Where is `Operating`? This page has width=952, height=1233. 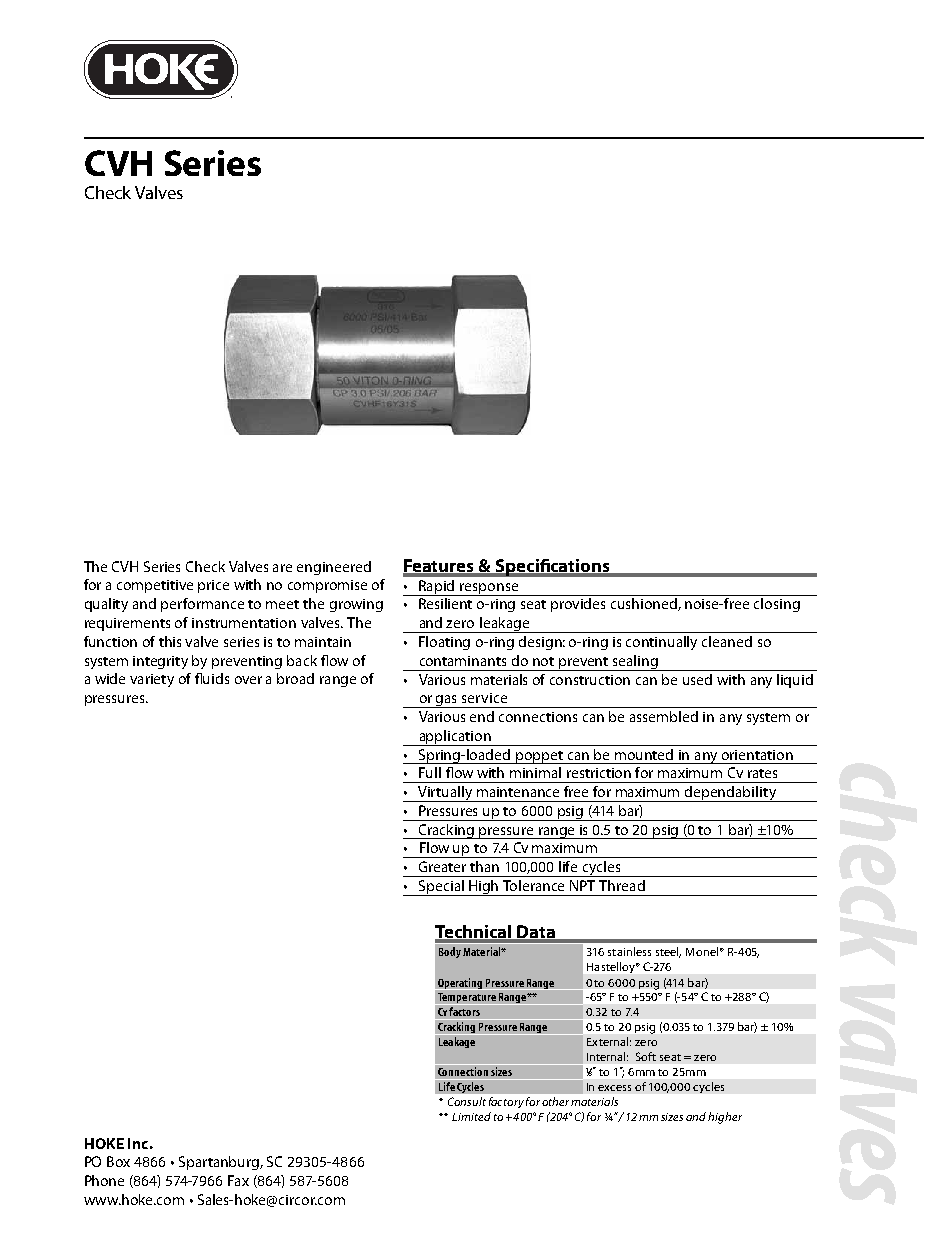 Operating is located at coordinates (460, 984).
